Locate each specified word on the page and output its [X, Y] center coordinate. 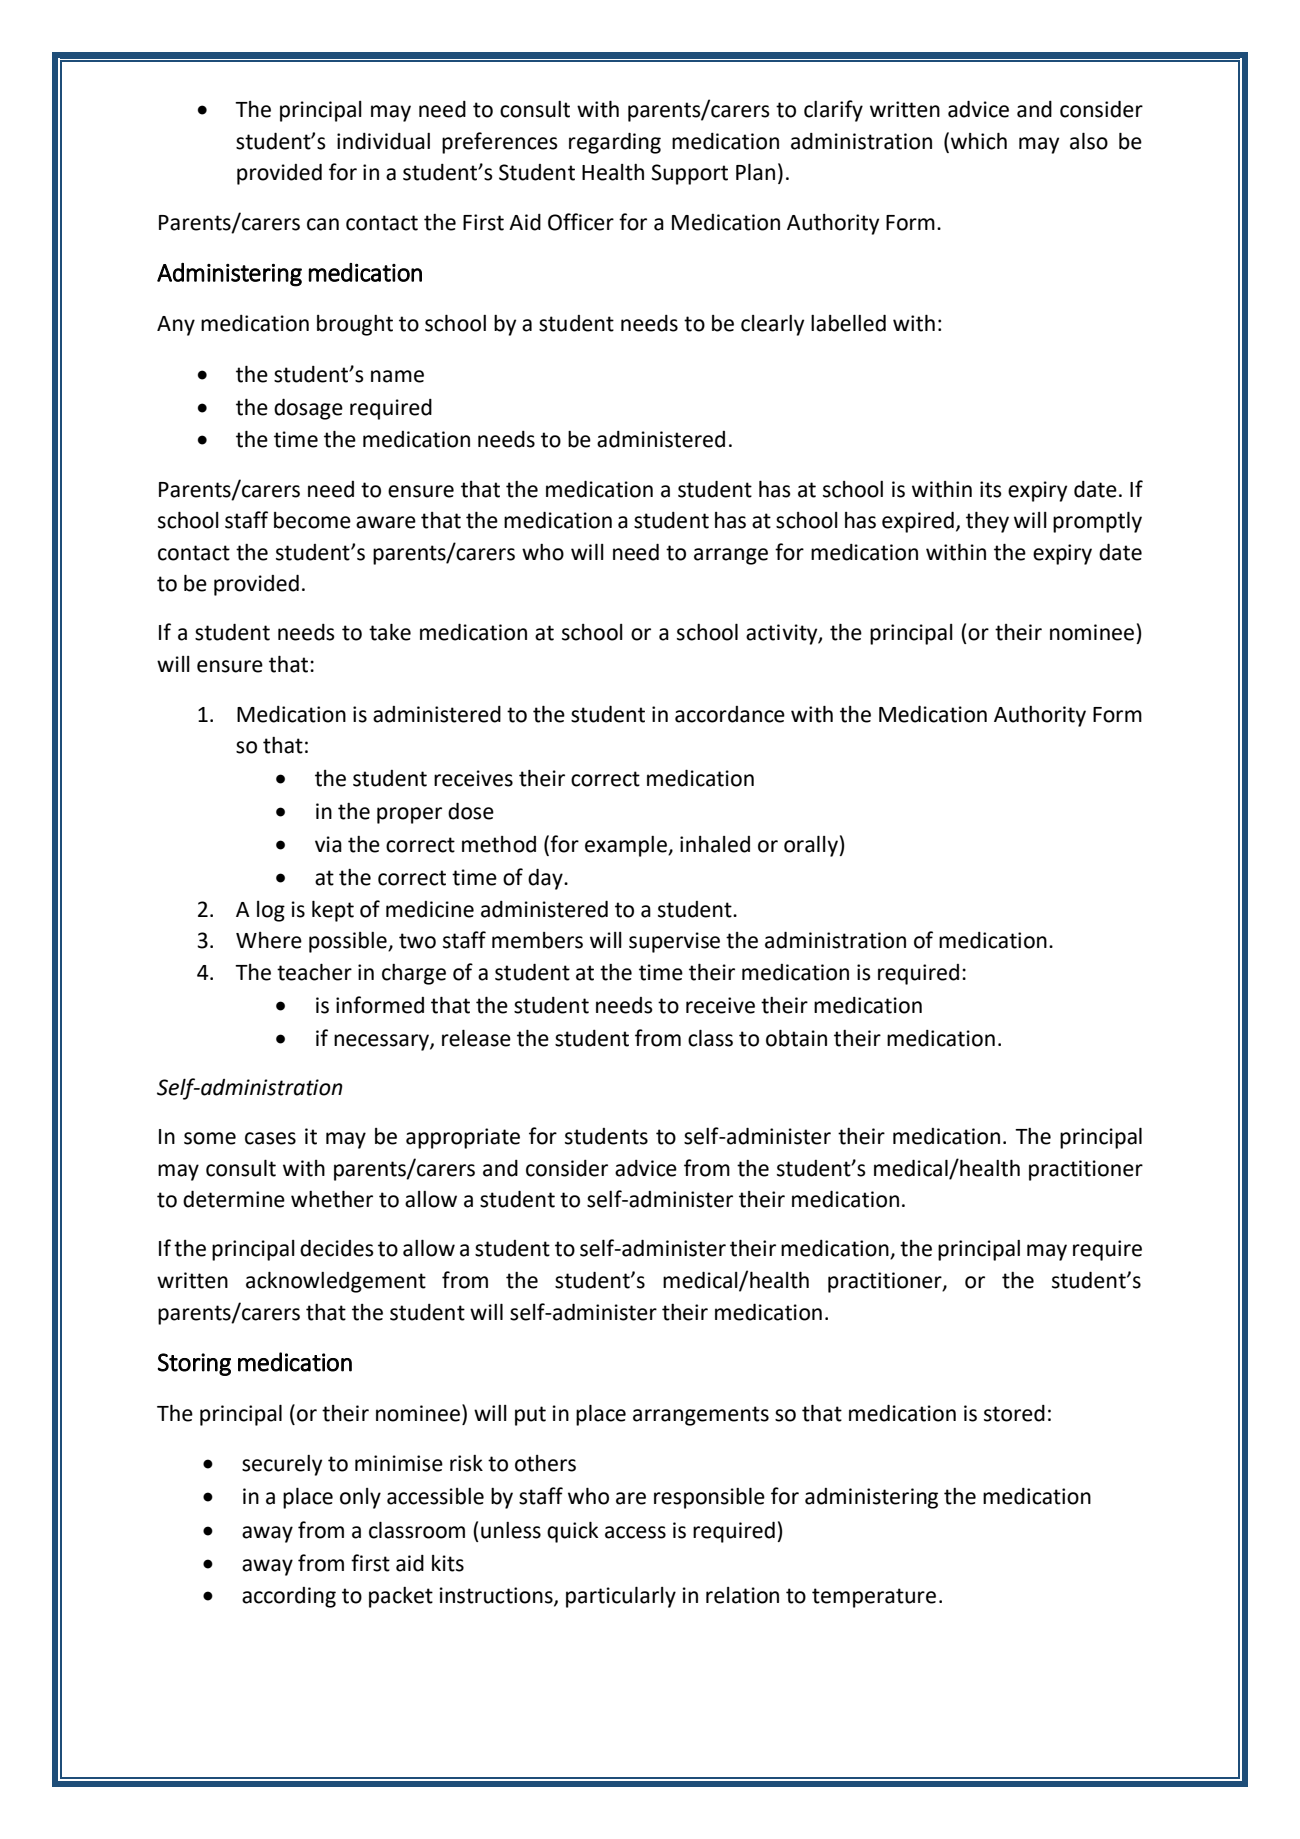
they [987, 522]
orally [812, 846]
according [289, 1597]
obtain [796, 1038]
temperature [874, 1598]
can [323, 224]
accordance [730, 714]
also [1089, 141]
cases [270, 1138]
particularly [621, 1597]
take [390, 632]
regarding [615, 143]
